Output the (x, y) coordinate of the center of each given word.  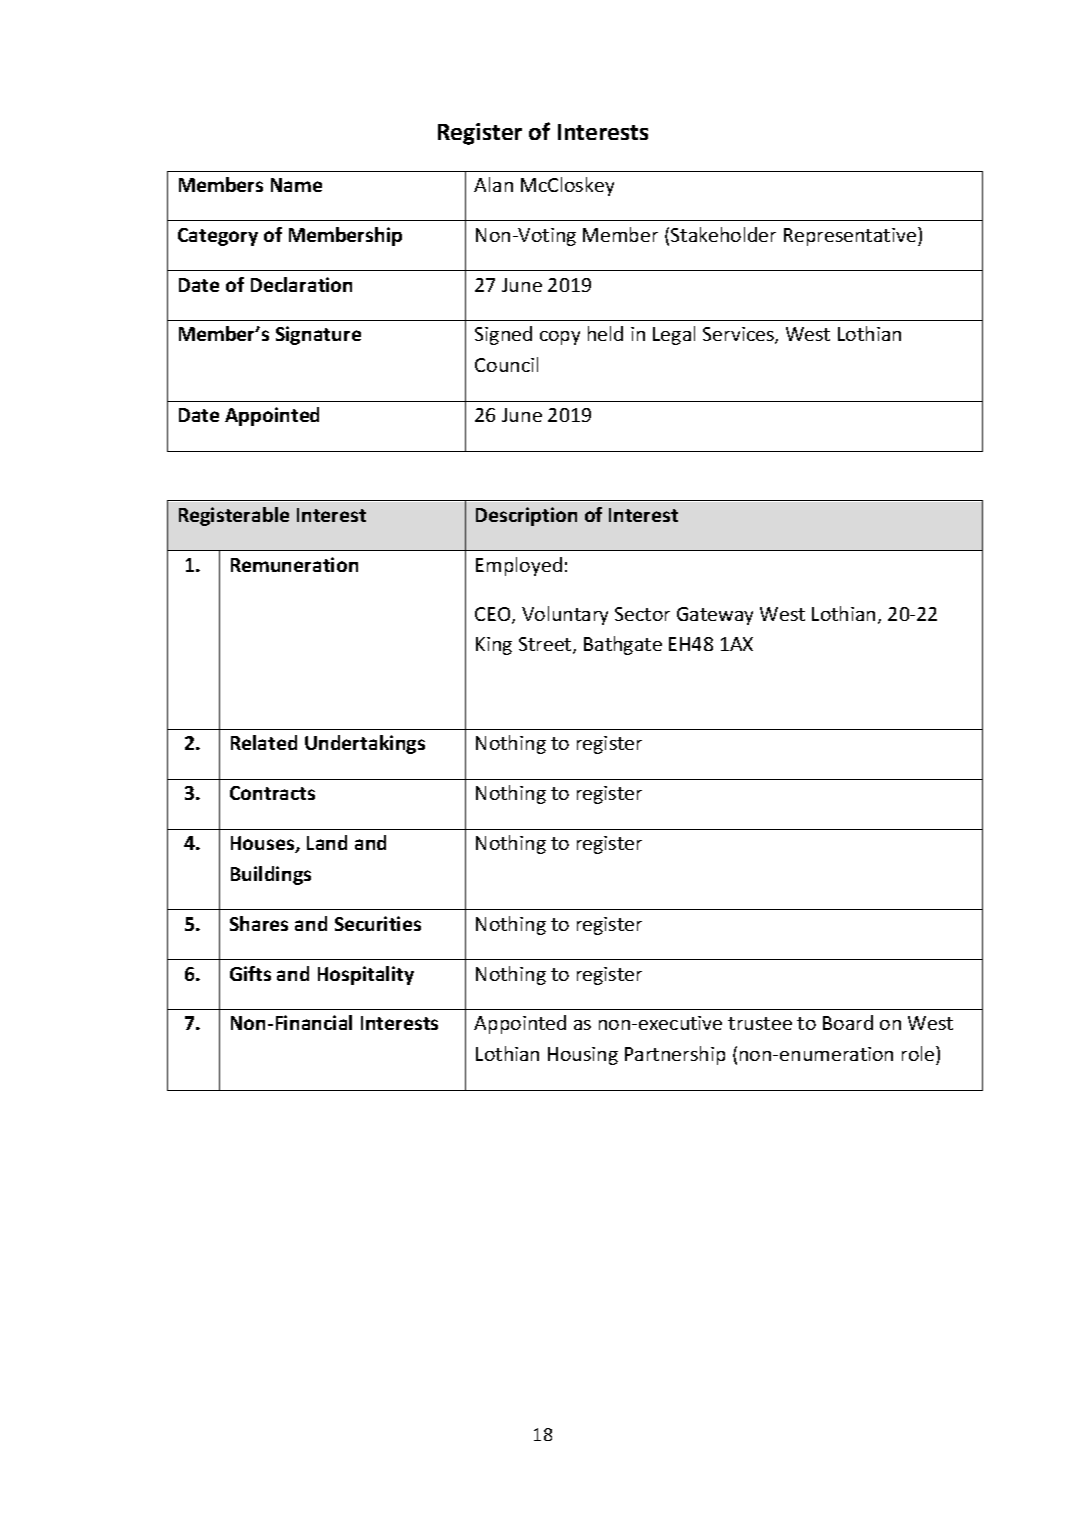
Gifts (250, 973)
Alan (493, 184)
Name (296, 185)
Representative (851, 236)
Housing (583, 1056)
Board (848, 1022)
